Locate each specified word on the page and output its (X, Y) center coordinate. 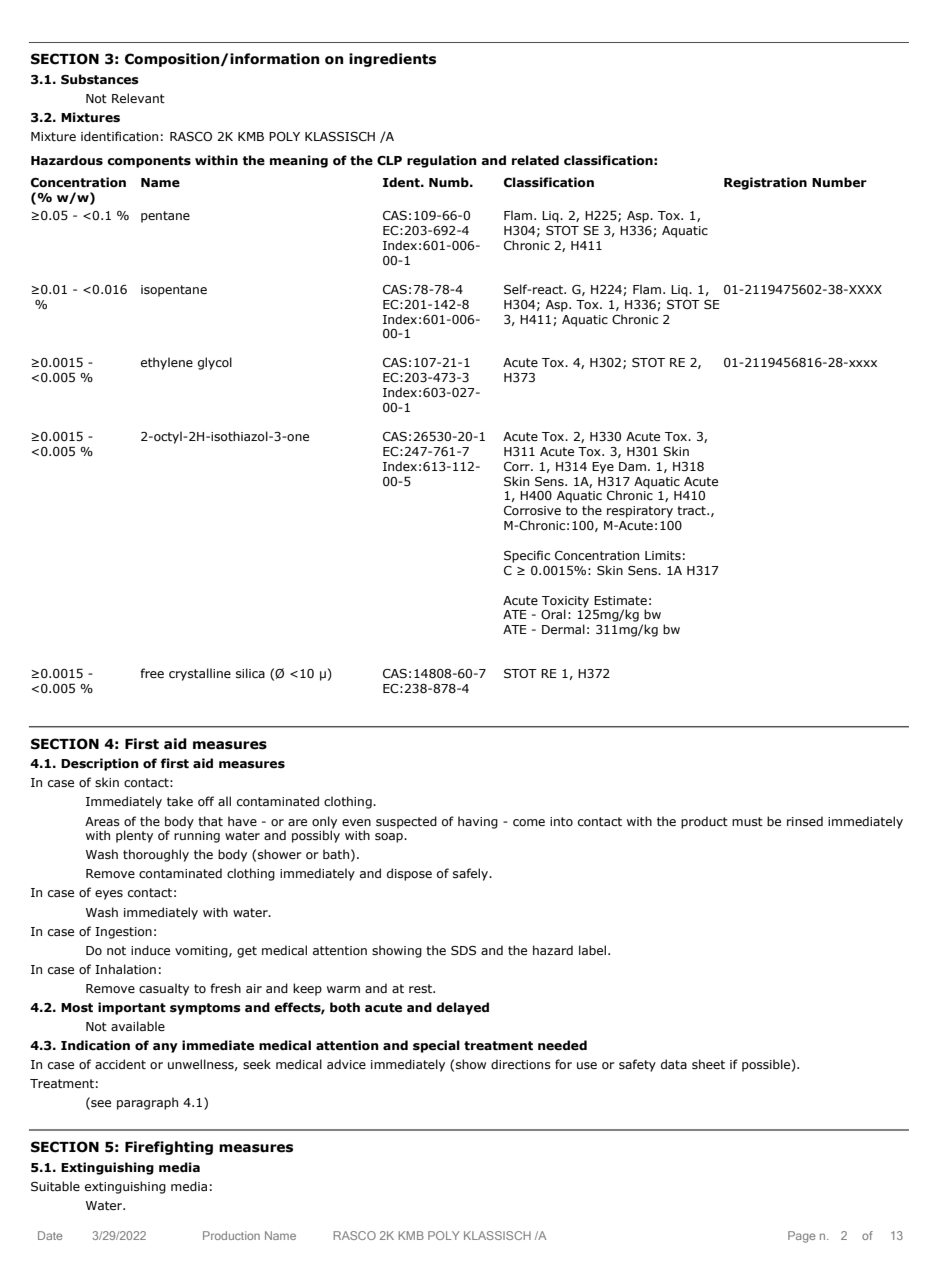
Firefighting (169, 1148)
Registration (765, 183)
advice (346, 1064)
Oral (553, 614)
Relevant (138, 98)
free (152, 673)
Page (802, 1237)
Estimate (620, 600)
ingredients (392, 60)
